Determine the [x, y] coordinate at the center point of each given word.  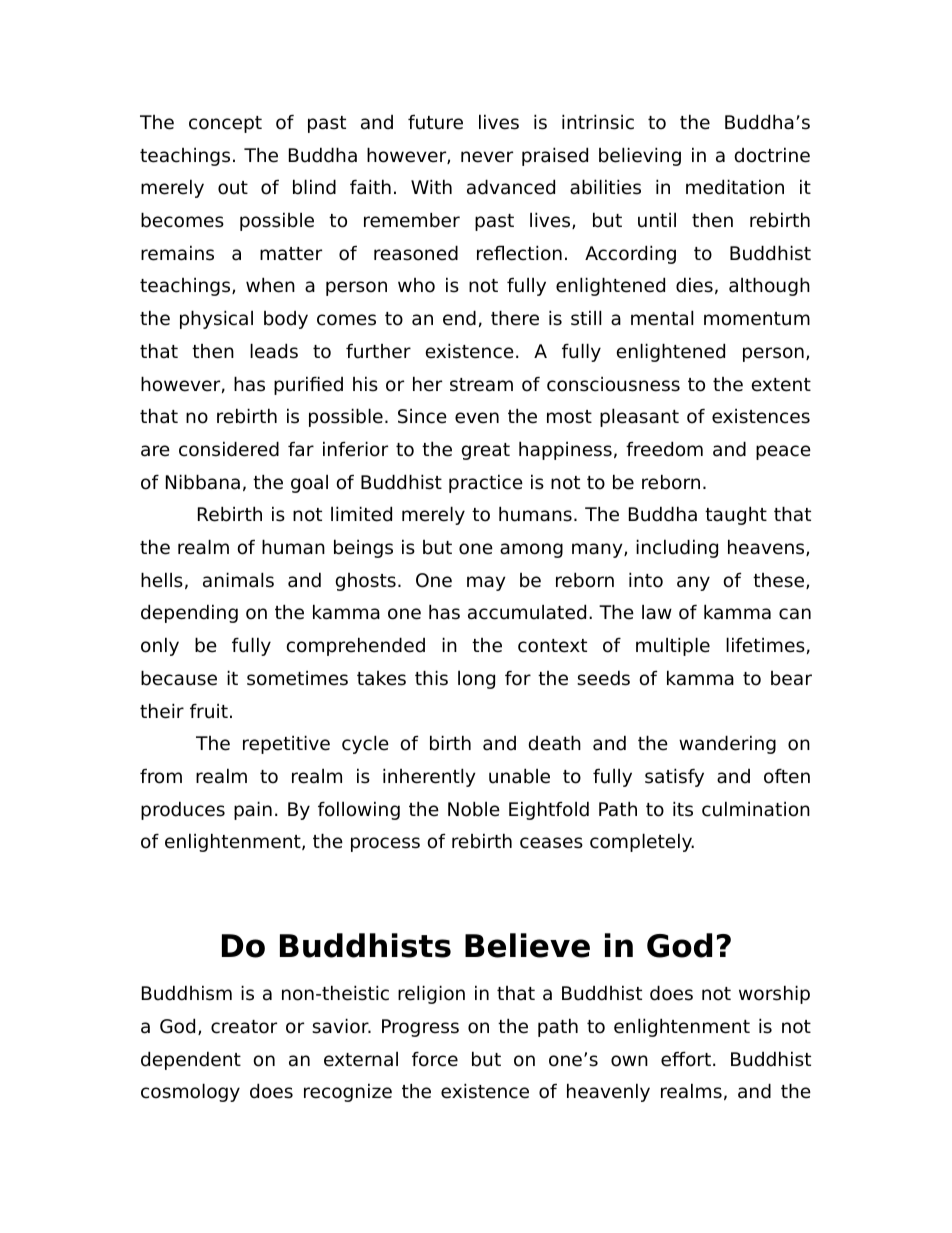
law [657, 612]
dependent [191, 1060]
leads [274, 351]
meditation [735, 187]
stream [481, 385]
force [435, 1059]
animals [238, 580]
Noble [474, 809]
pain [253, 810]
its [683, 809]
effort [686, 1059]
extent [781, 385]
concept [225, 124]
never [487, 157]
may [486, 583]
